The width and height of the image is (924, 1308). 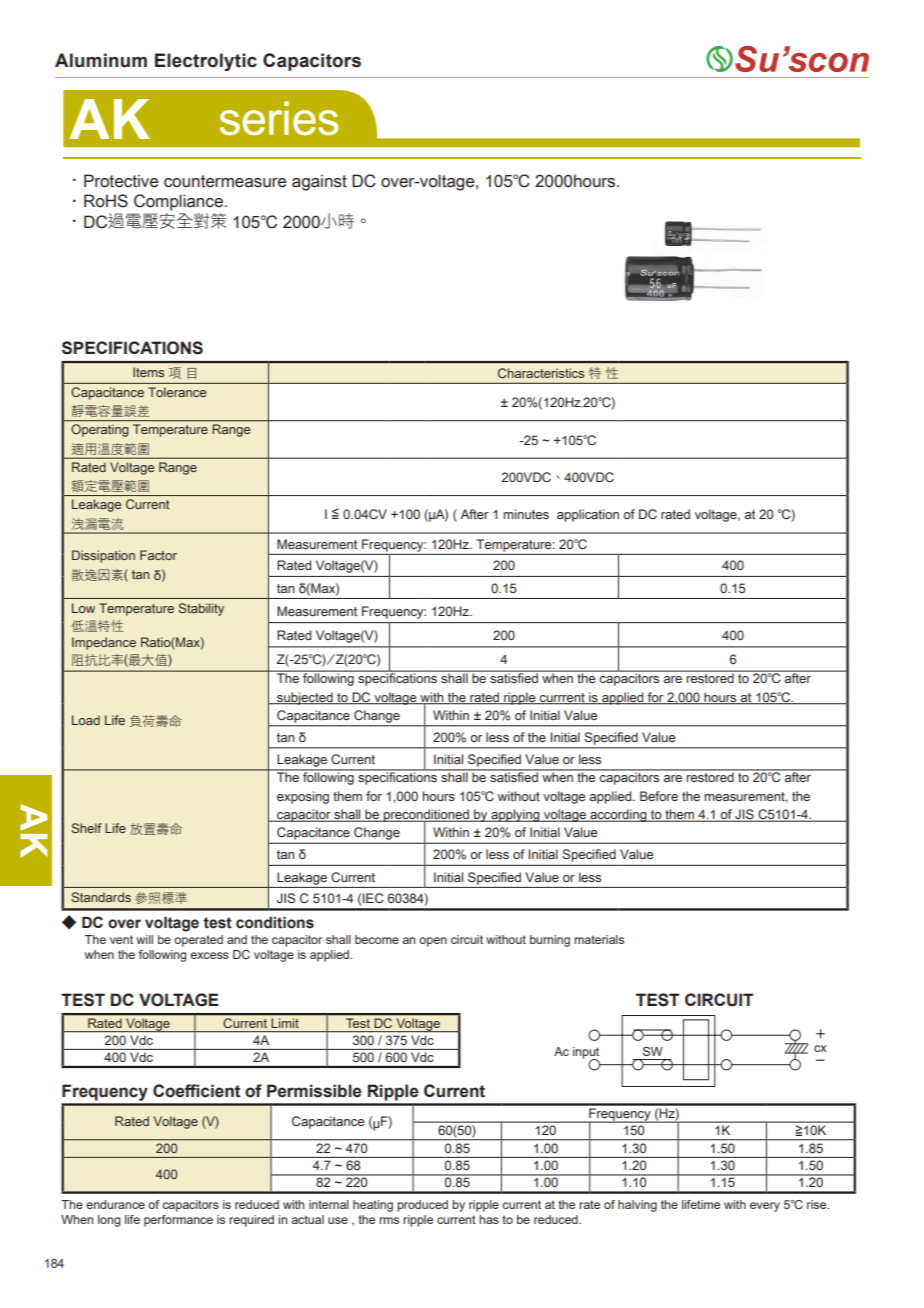 What do you see at coordinates (148, 372) in the image?
I see `Items` at bounding box center [148, 372].
